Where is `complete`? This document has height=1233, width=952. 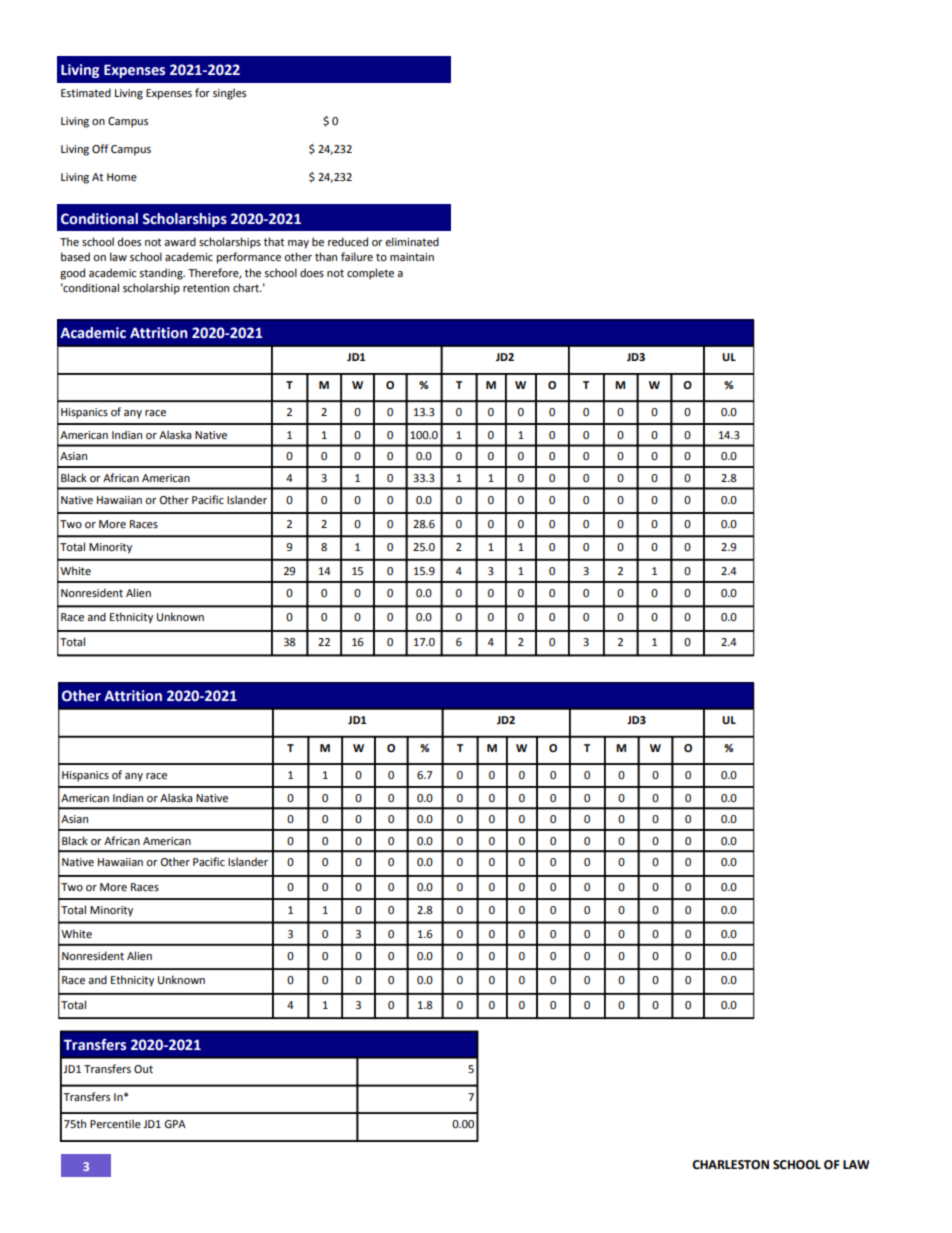 complete is located at coordinates (370, 274).
